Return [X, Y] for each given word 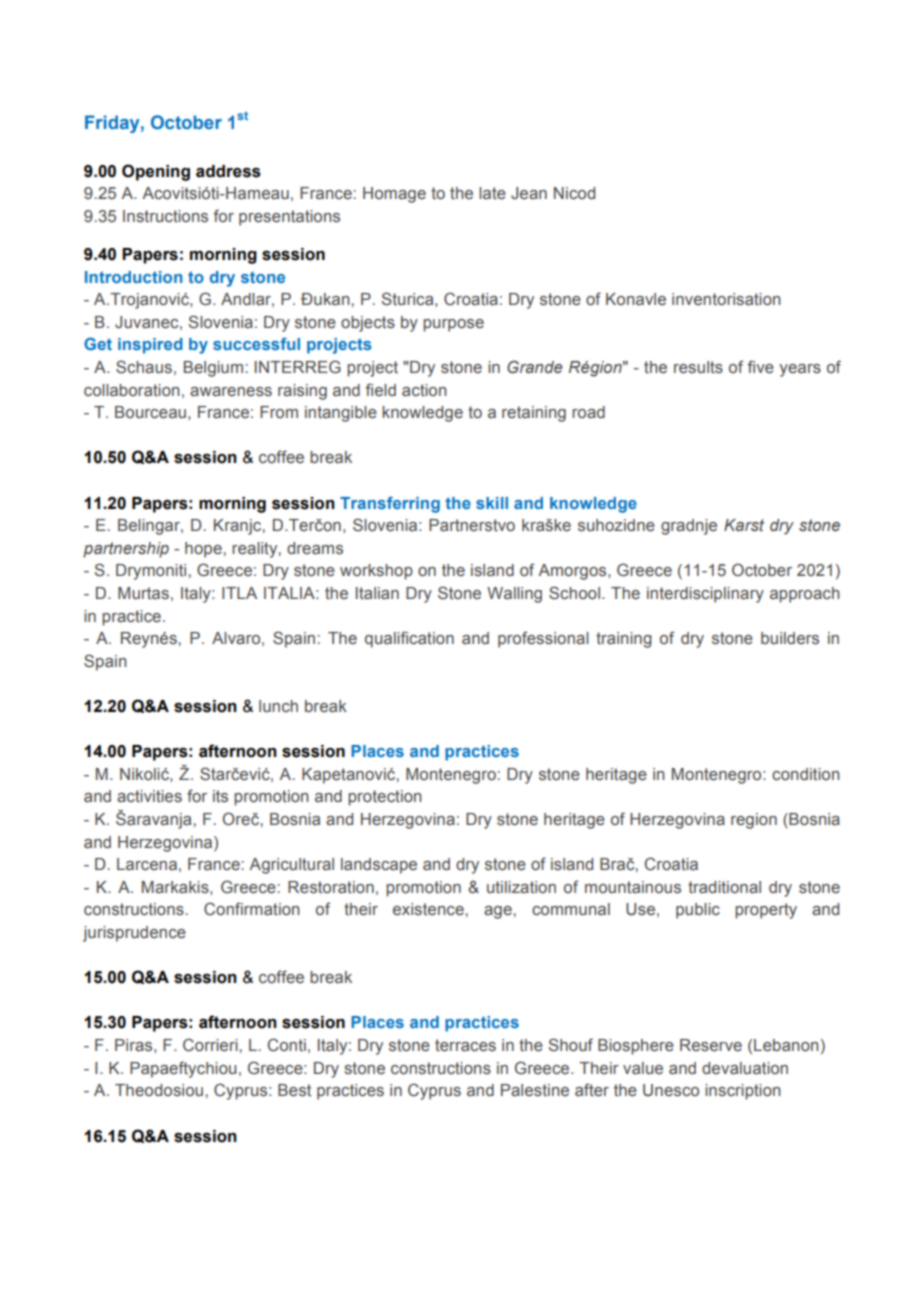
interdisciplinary [705, 595]
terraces [465, 1045]
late [492, 193]
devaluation [745, 1068]
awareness [231, 392]
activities [149, 796]
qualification [409, 639]
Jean [529, 193]
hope [204, 550]
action [424, 390]
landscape [379, 866]
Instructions [165, 216]
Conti [287, 1045]
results [698, 367]
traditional [724, 887]
